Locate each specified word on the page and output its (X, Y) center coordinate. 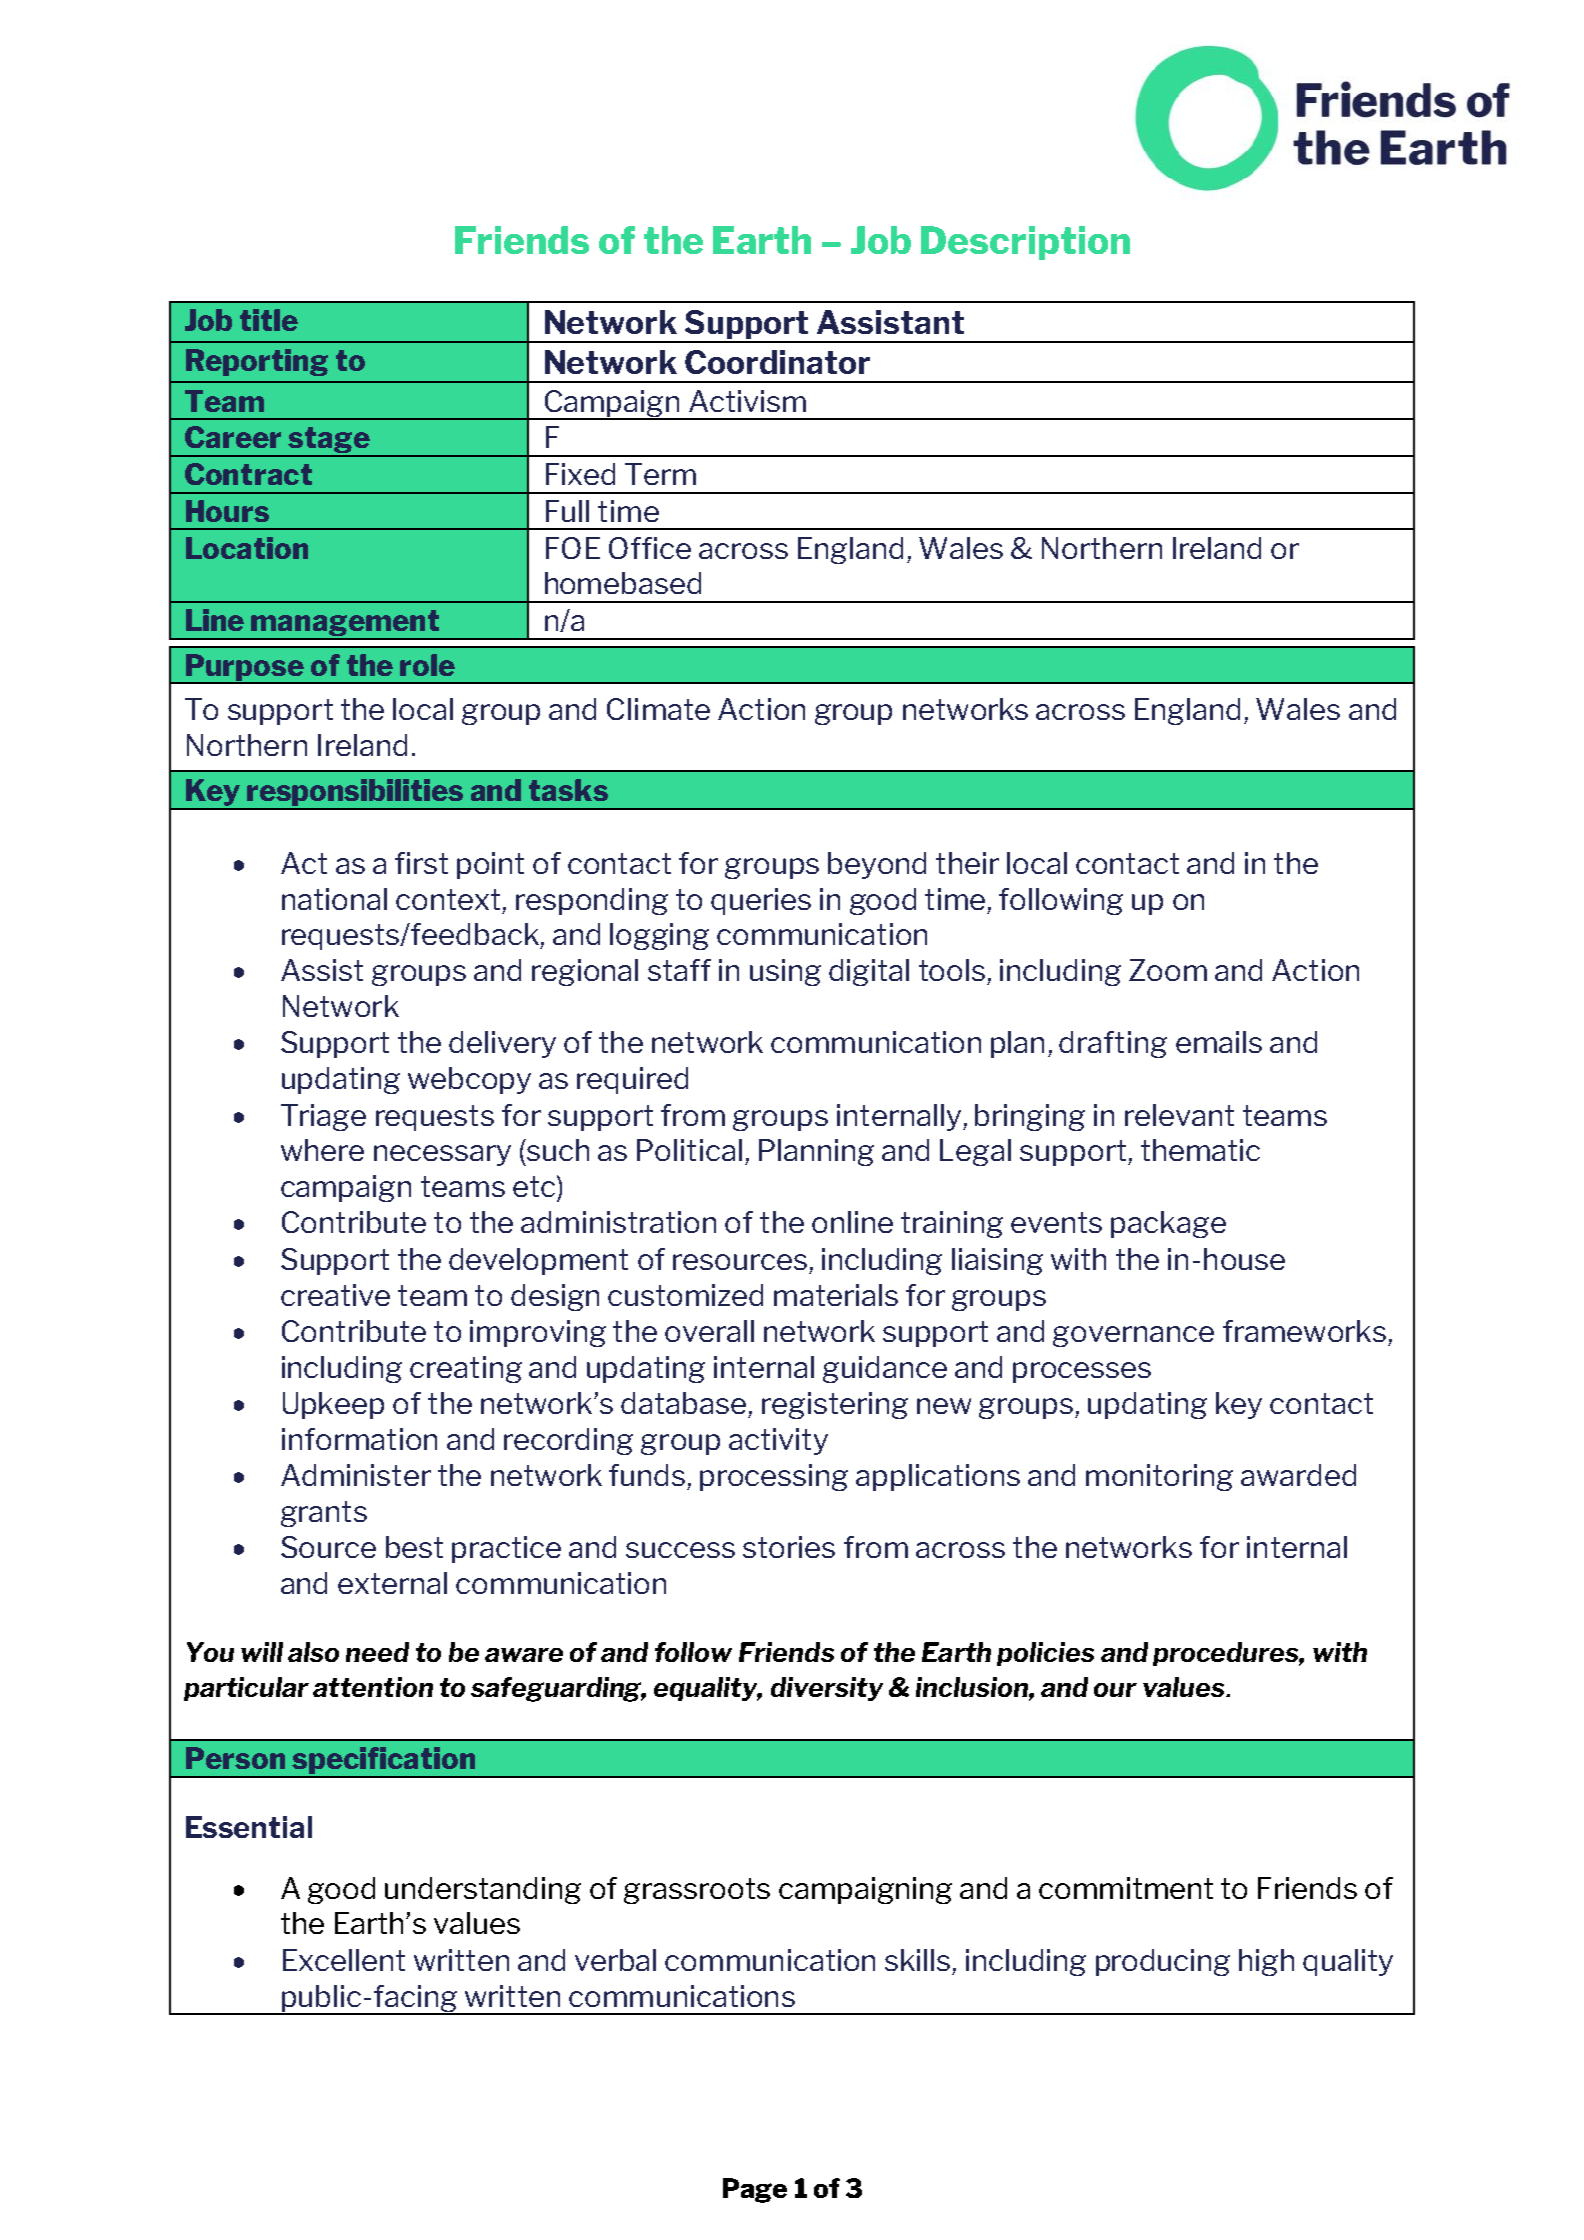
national (334, 899)
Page (755, 2190)
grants (324, 1514)
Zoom (1168, 970)
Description (1025, 243)
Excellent (344, 1960)
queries (761, 901)
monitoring (1159, 1477)
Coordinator (777, 362)
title (269, 320)
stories (789, 1547)
